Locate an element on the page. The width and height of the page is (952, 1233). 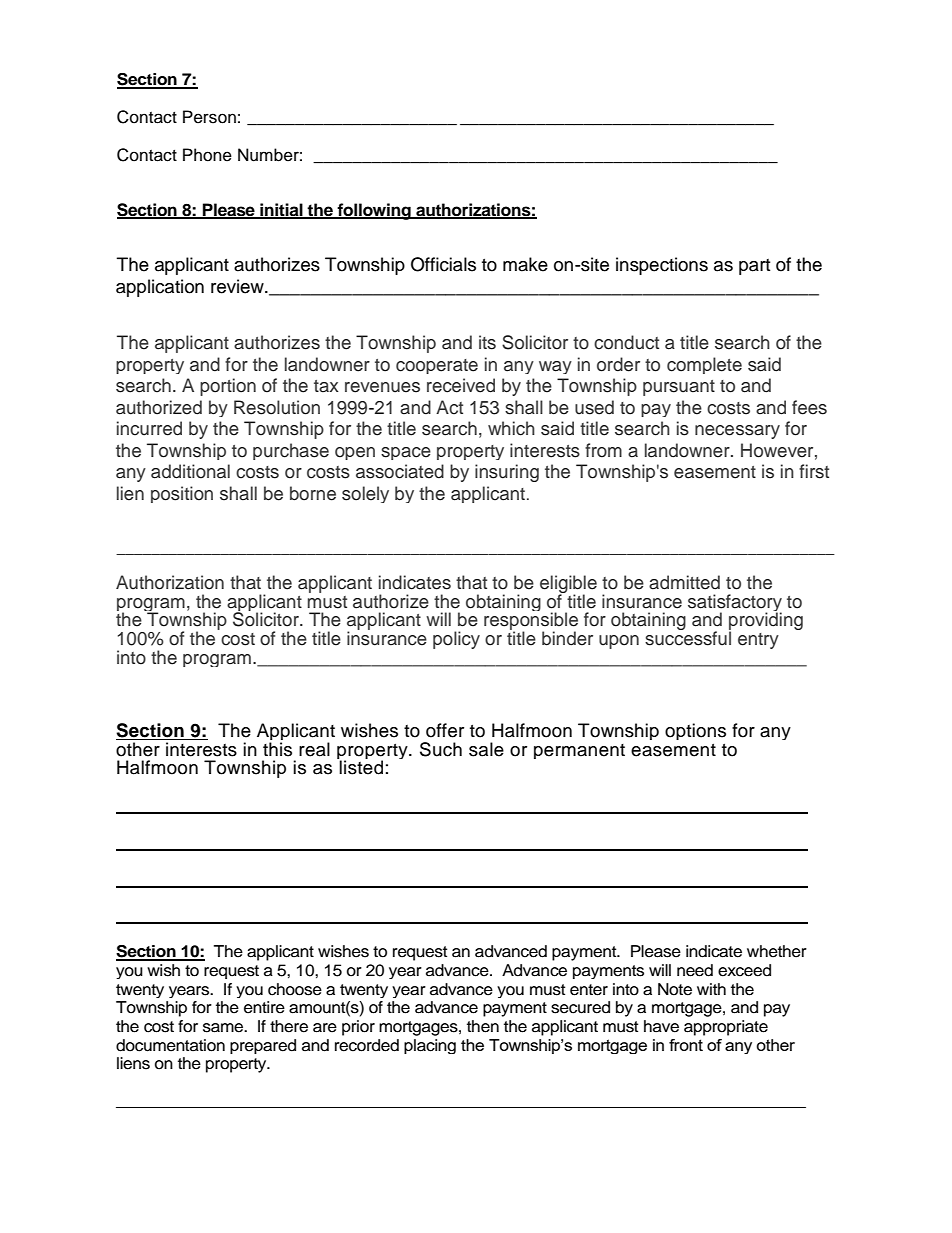
necessary is located at coordinates (737, 432).
